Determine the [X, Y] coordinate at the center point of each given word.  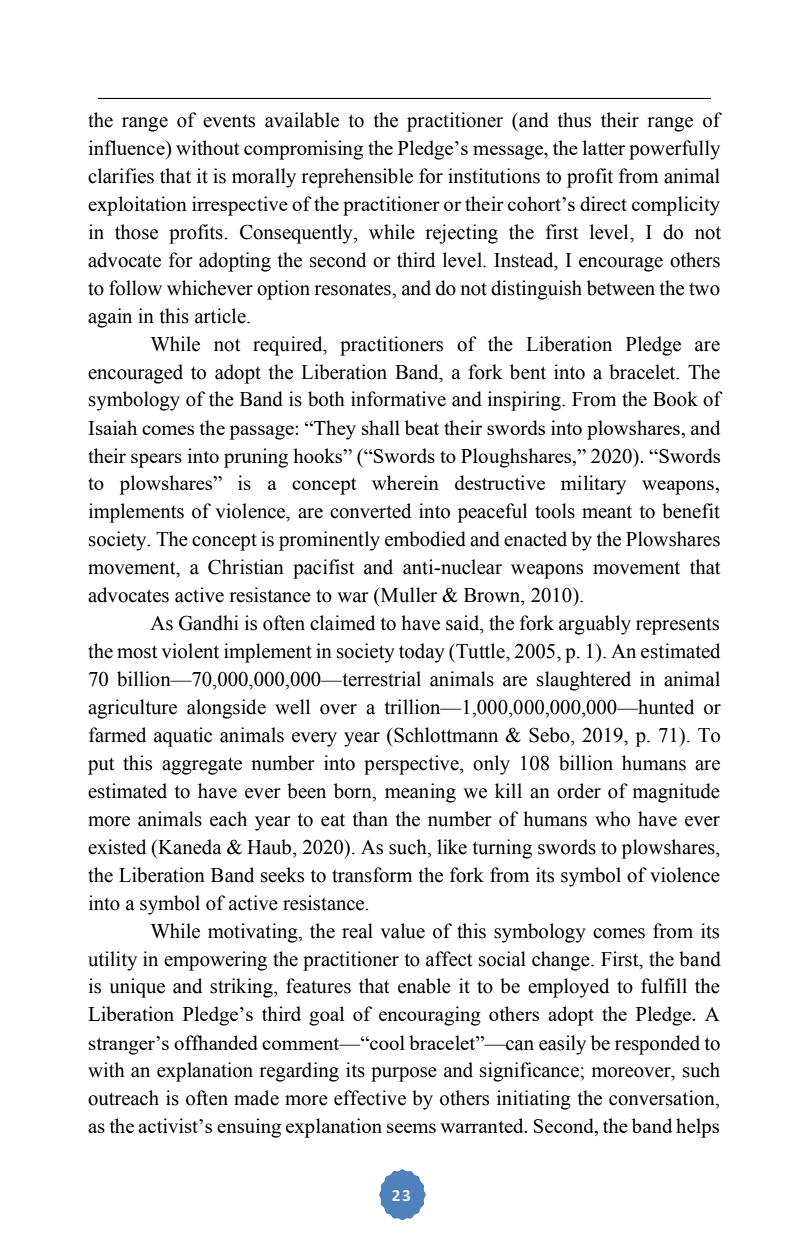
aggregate [202, 766]
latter [604, 148]
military [593, 485]
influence [128, 147]
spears [156, 460]
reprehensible [357, 178]
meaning [420, 793]
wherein [405, 482]
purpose [404, 1074]
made [256, 1098]
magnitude [676, 793]
